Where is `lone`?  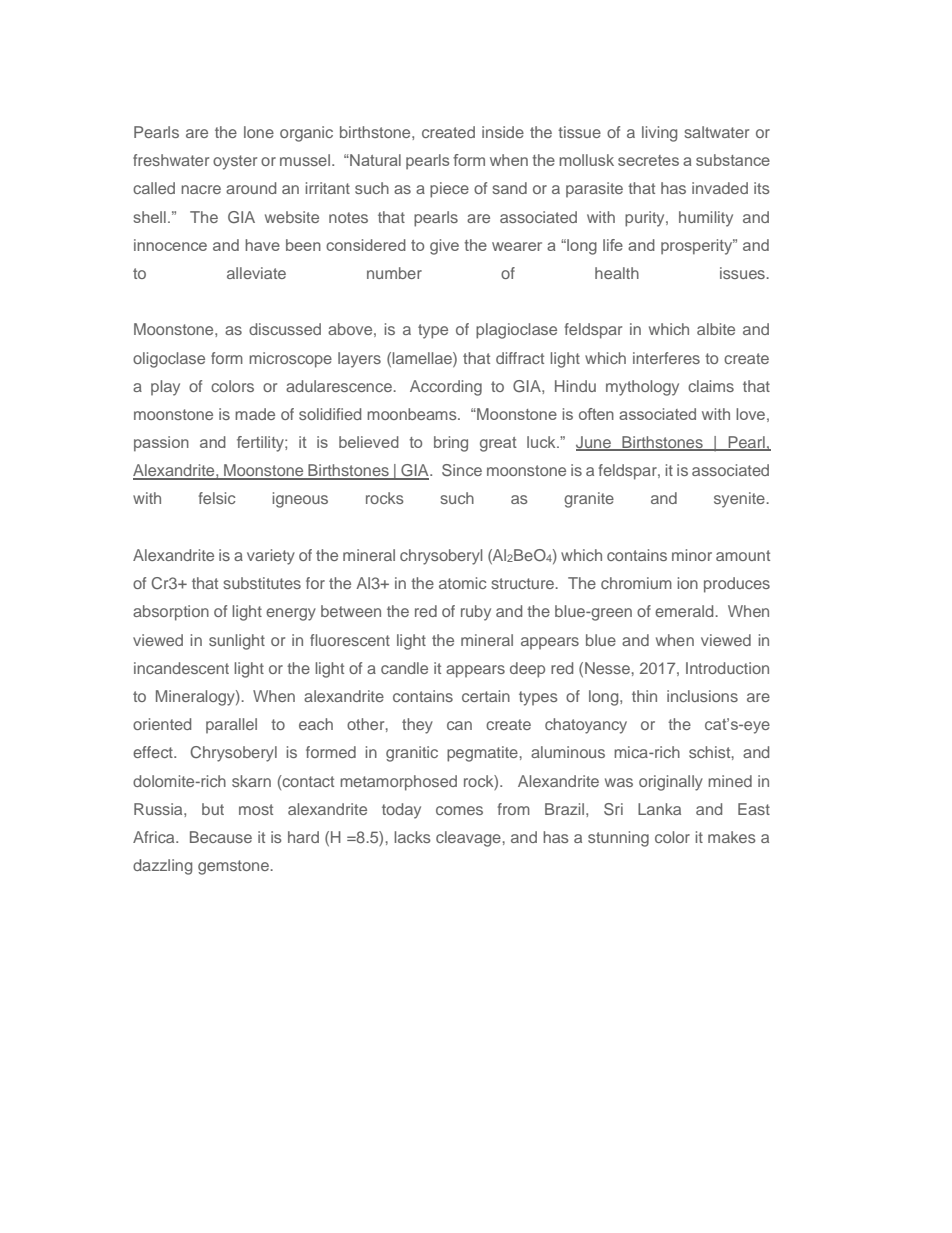
lone is located at coordinates (259, 132).
